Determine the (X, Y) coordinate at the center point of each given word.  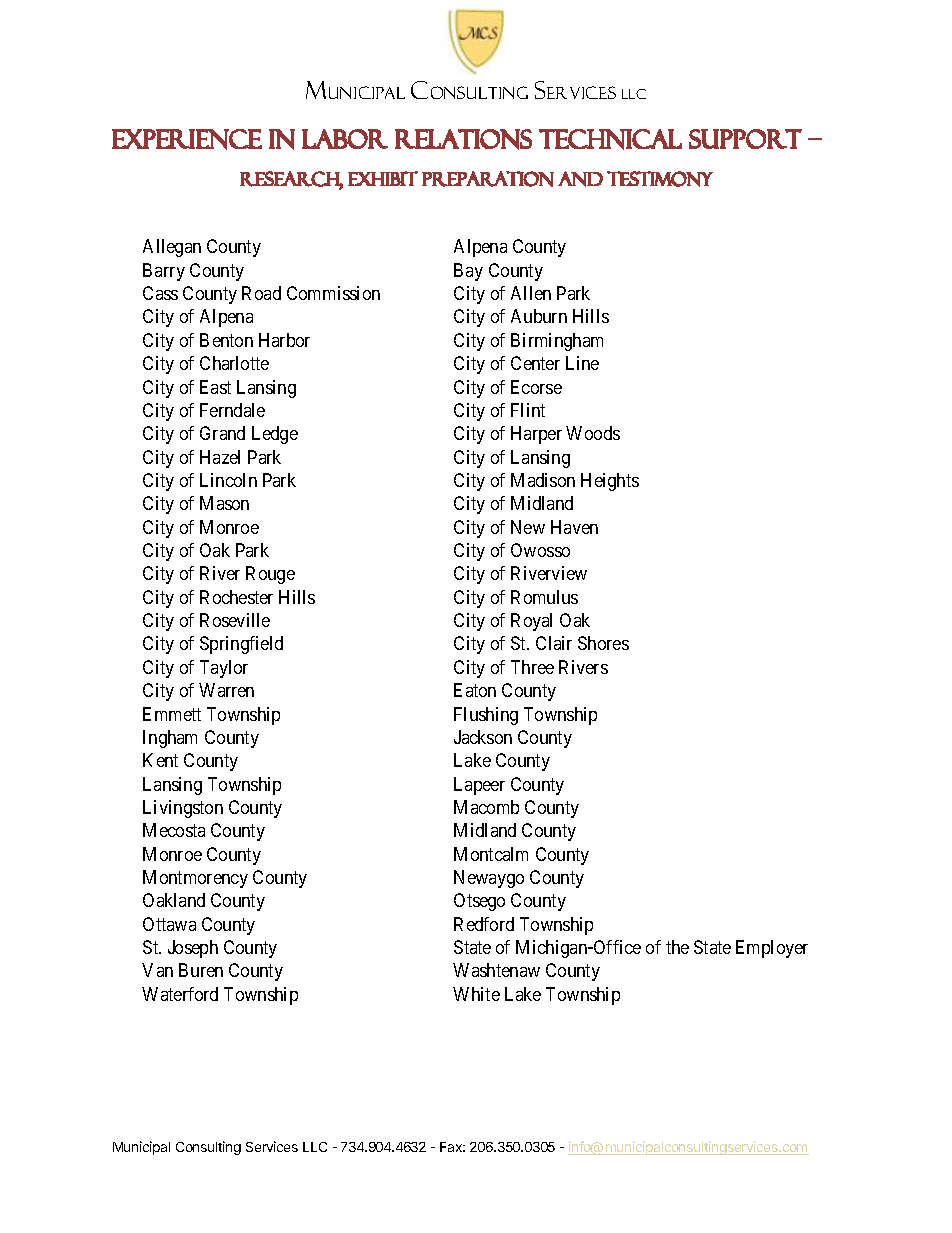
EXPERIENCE (187, 139)
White (476, 994)
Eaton (475, 690)
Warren (226, 690)
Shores (603, 643)
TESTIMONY (660, 179)
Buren (201, 970)
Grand (222, 433)
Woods (593, 433)
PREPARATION (488, 179)
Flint (528, 410)
